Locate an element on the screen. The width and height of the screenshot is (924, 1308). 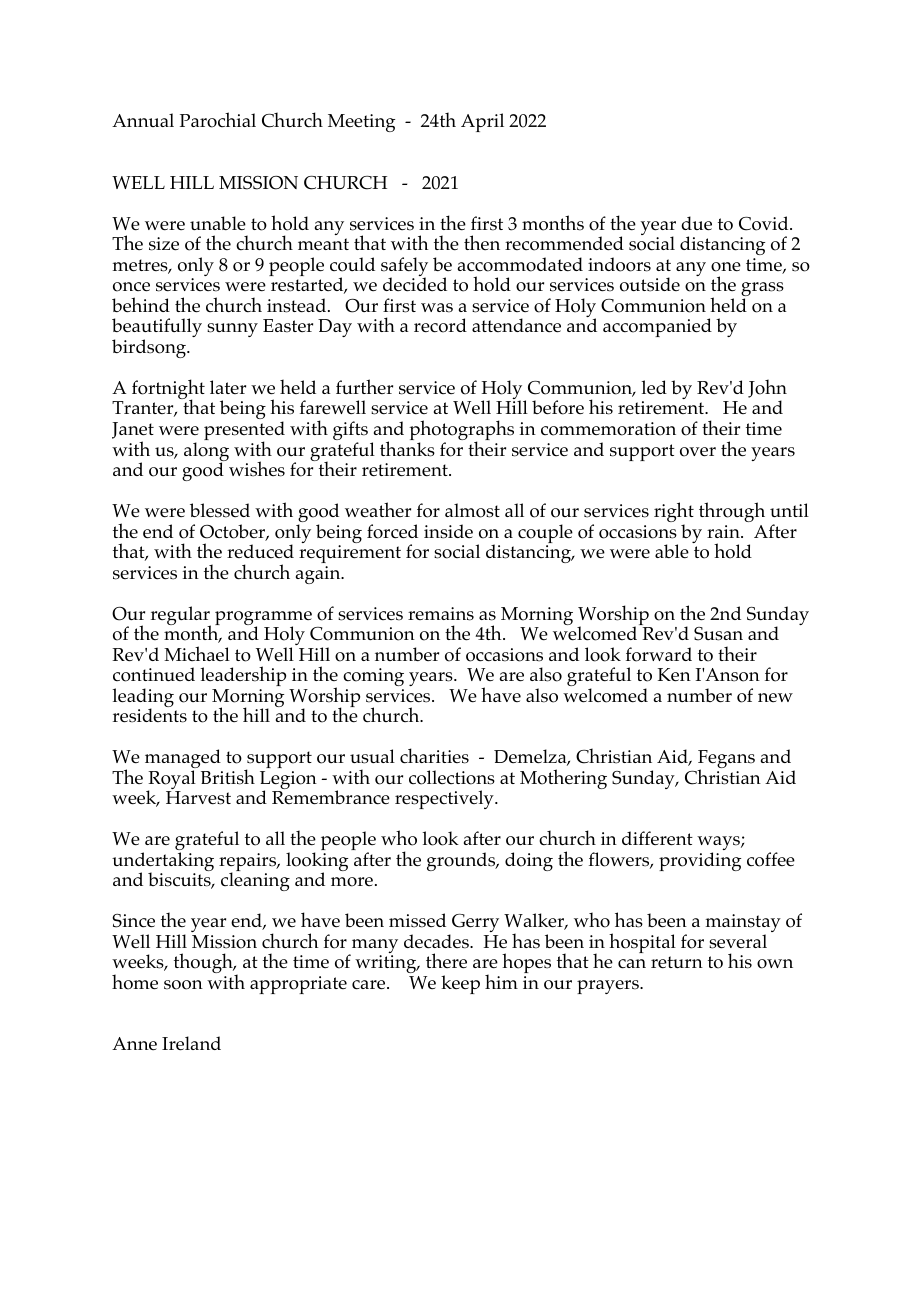
rain is located at coordinates (724, 531).
